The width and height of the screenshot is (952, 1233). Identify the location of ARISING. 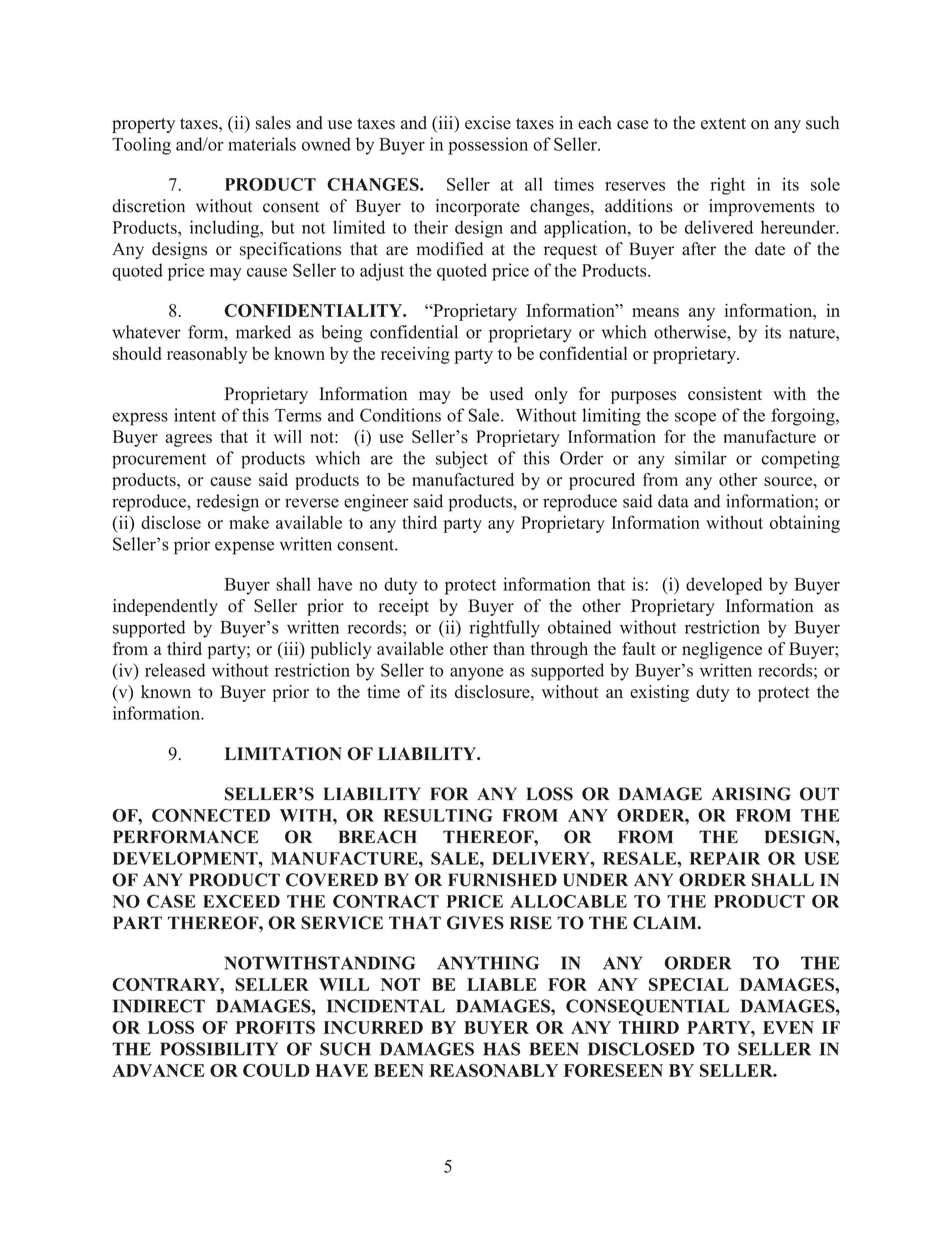
(751, 794).
